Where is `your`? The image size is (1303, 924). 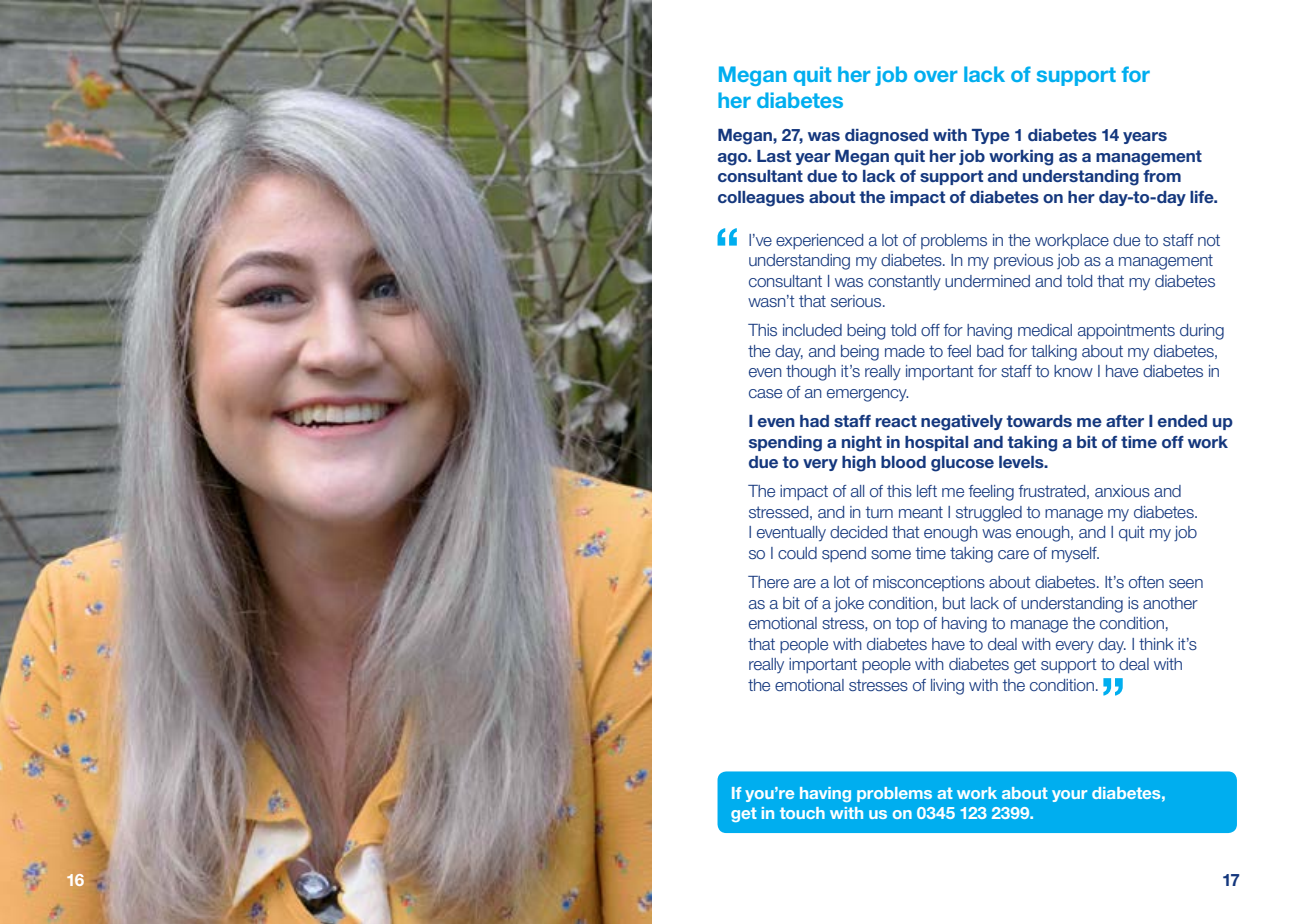 your is located at coordinates (1069, 796).
